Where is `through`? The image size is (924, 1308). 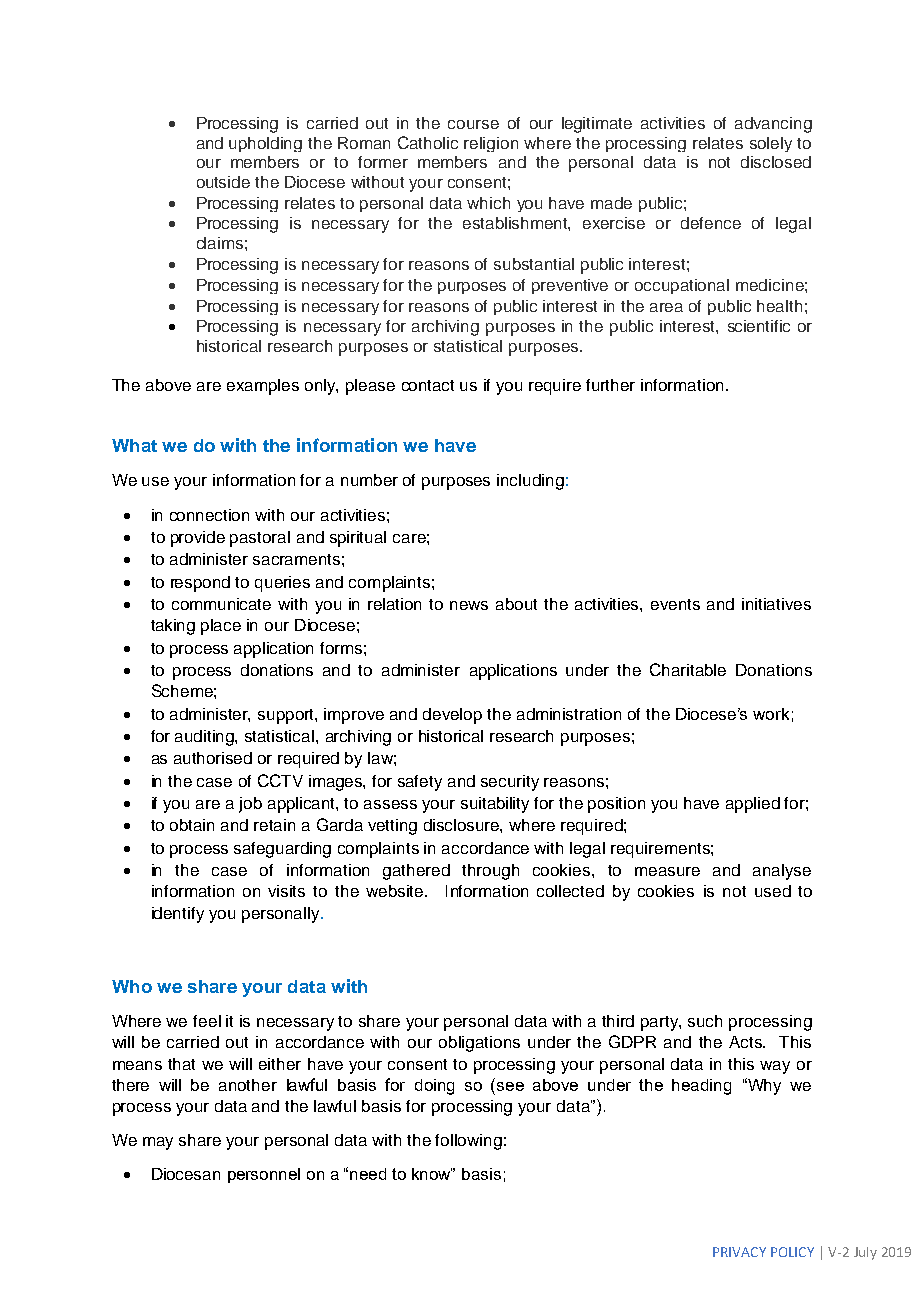 through is located at coordinates (490, 872).
